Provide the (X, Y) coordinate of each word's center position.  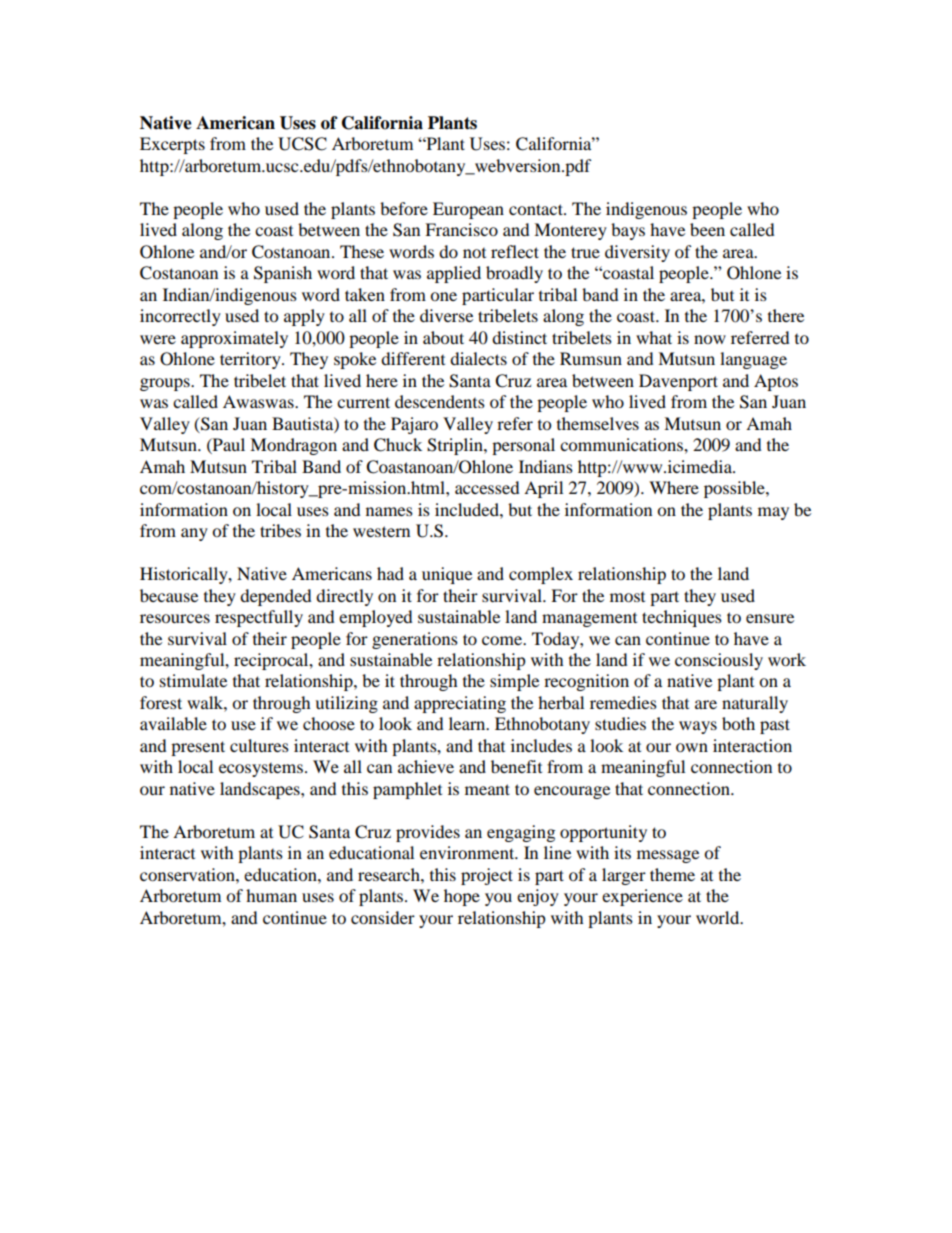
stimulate (193, 680)
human (271, 895)
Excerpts (172, 145)
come (503, 640)
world (719, 917)
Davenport (678, 382)
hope (462, 897)
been (707, 229)
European (468, 210)
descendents (440, 401)
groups (166, 384)
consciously (719, 661)
